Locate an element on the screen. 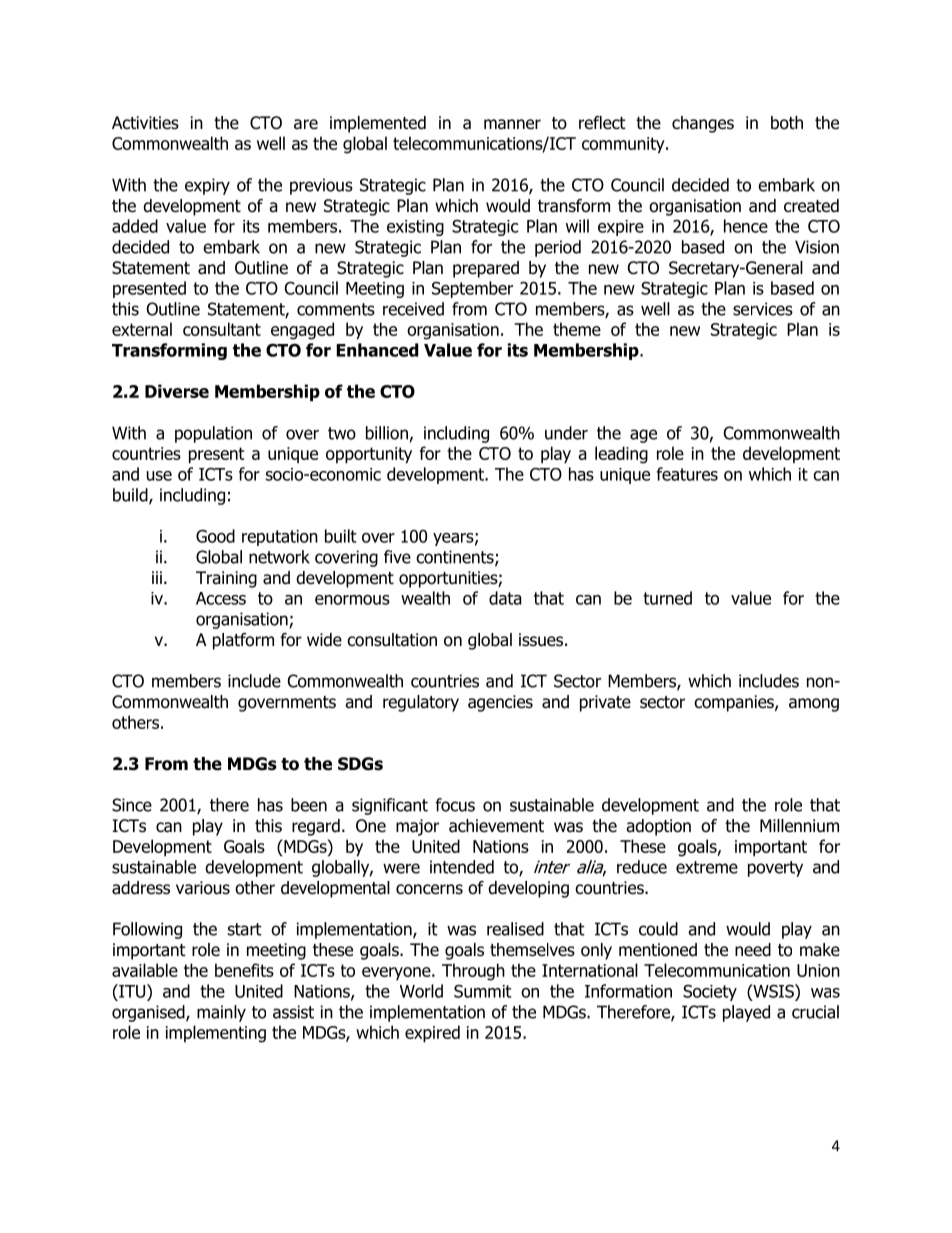 The height and width of the screenshot is (1233, 952). changes is located at coordinates (703, 124).
